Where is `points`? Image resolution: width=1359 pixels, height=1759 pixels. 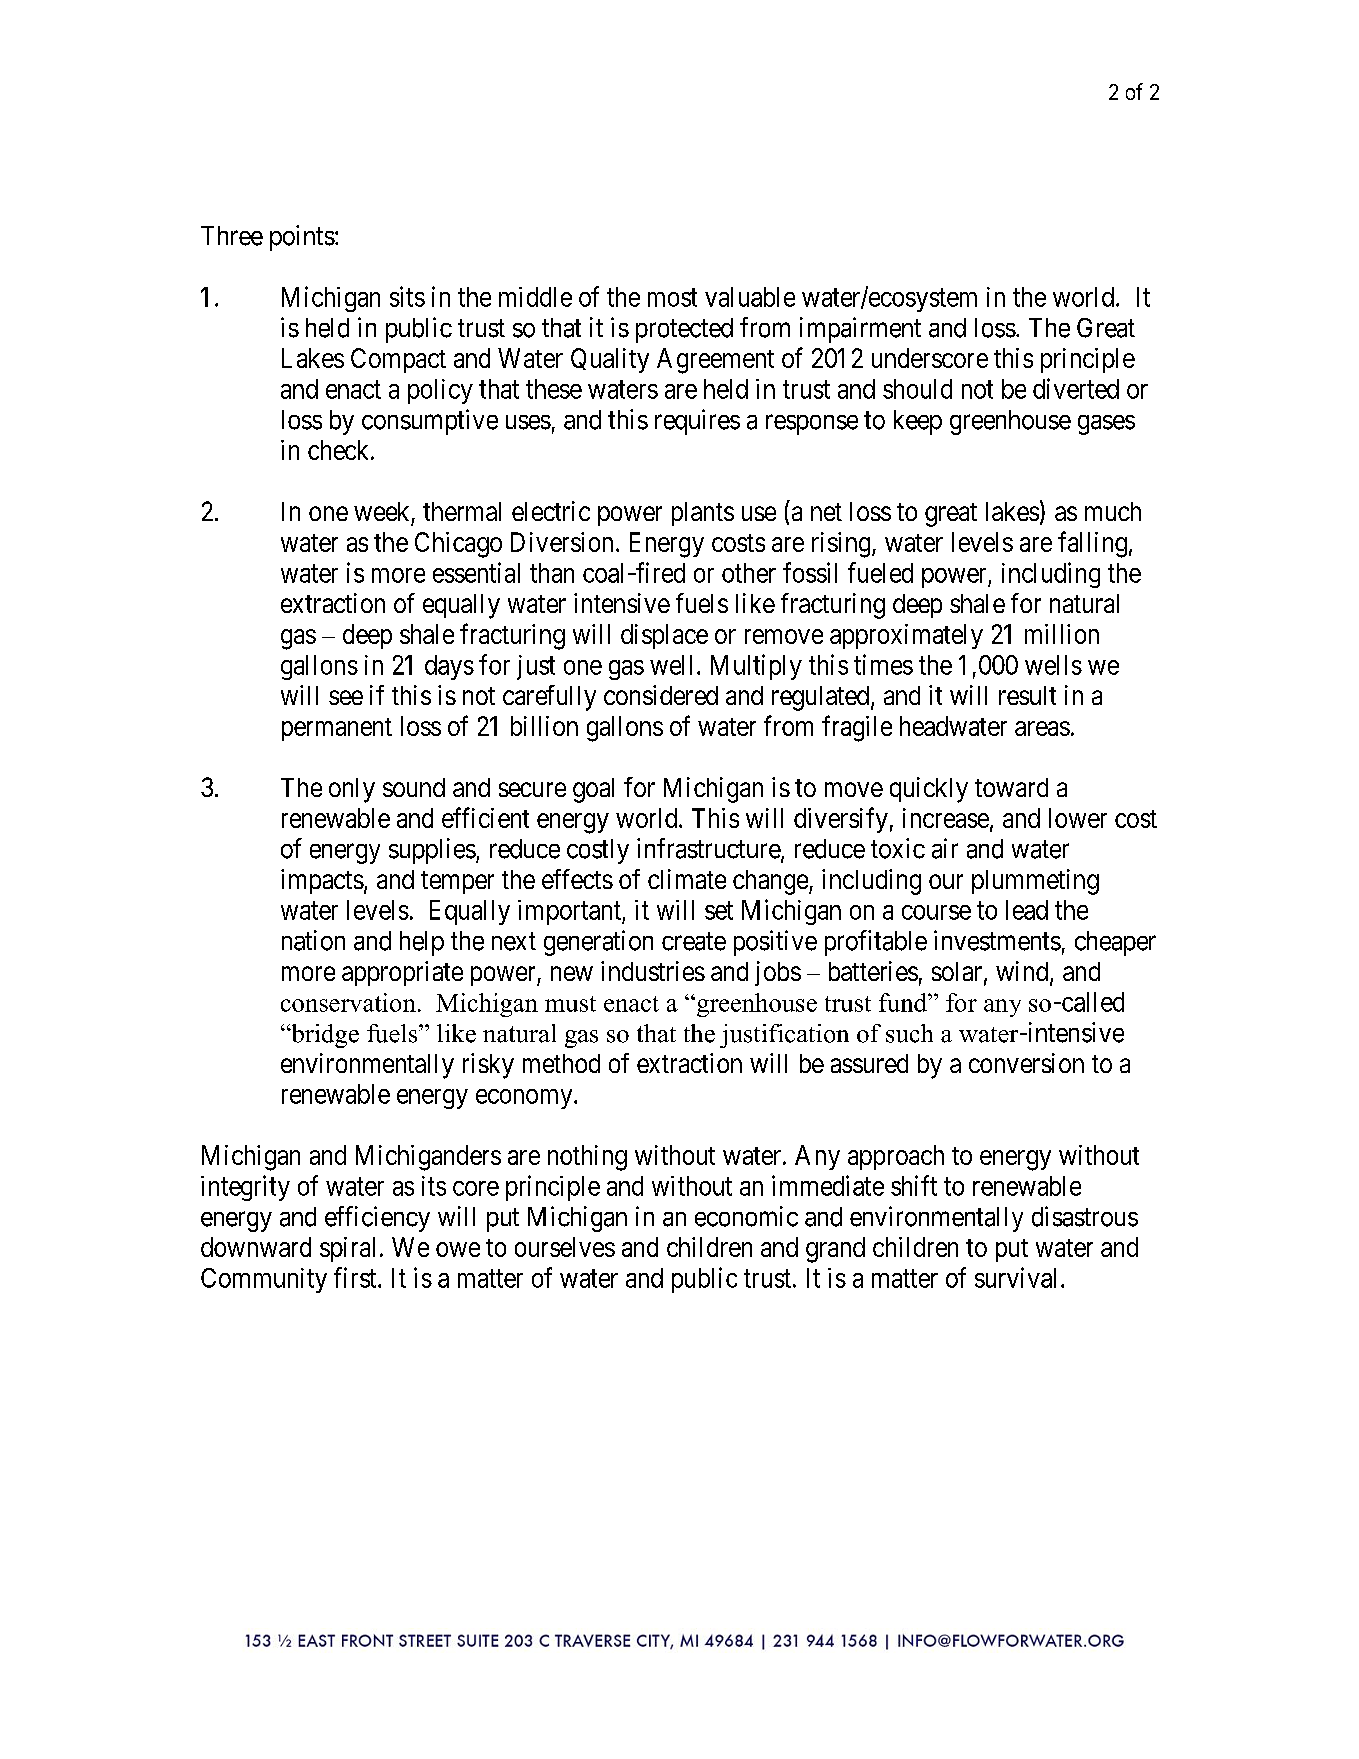
points is located at coordinates (302, 238).
